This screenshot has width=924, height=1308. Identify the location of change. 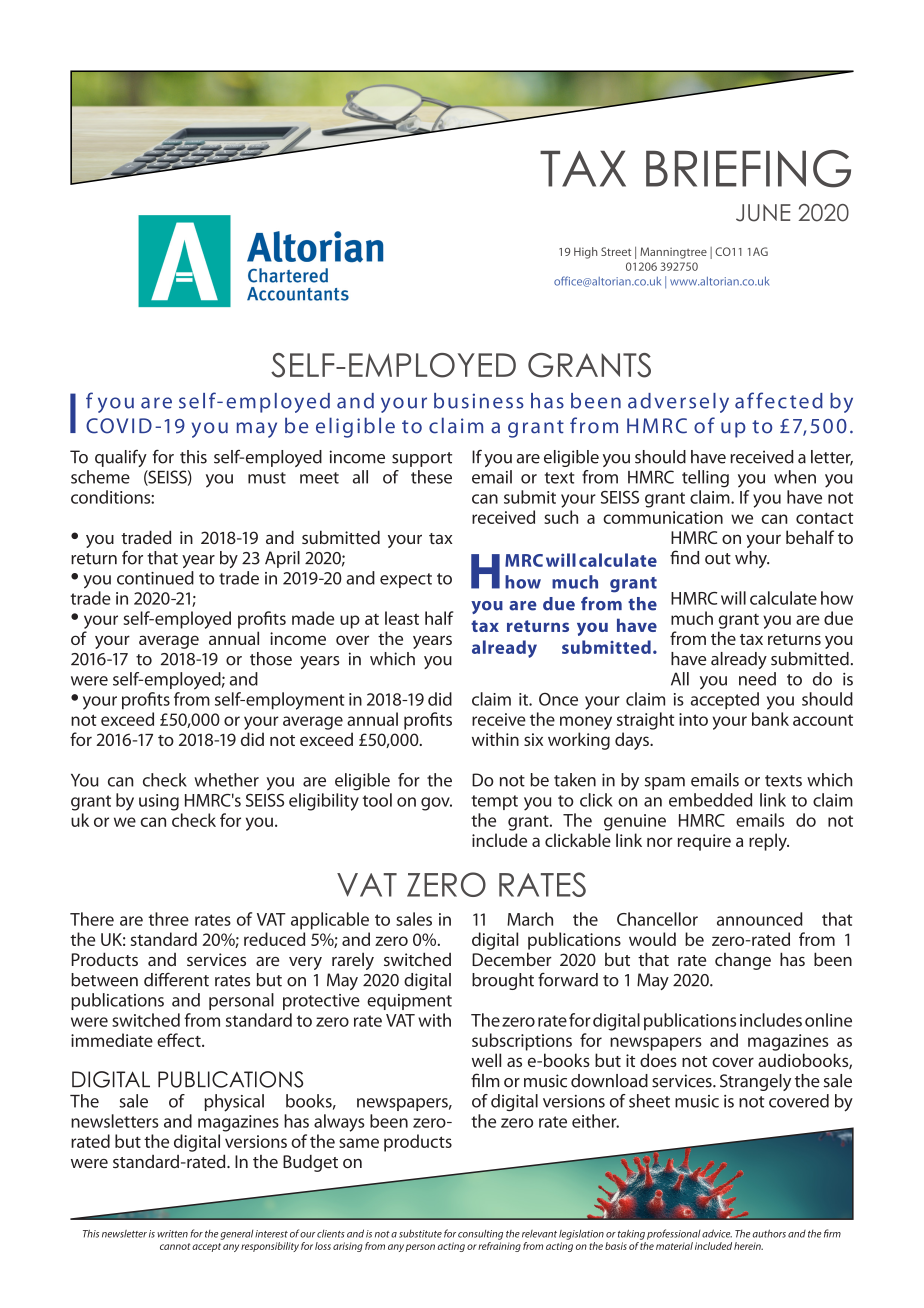
(743, 961).
